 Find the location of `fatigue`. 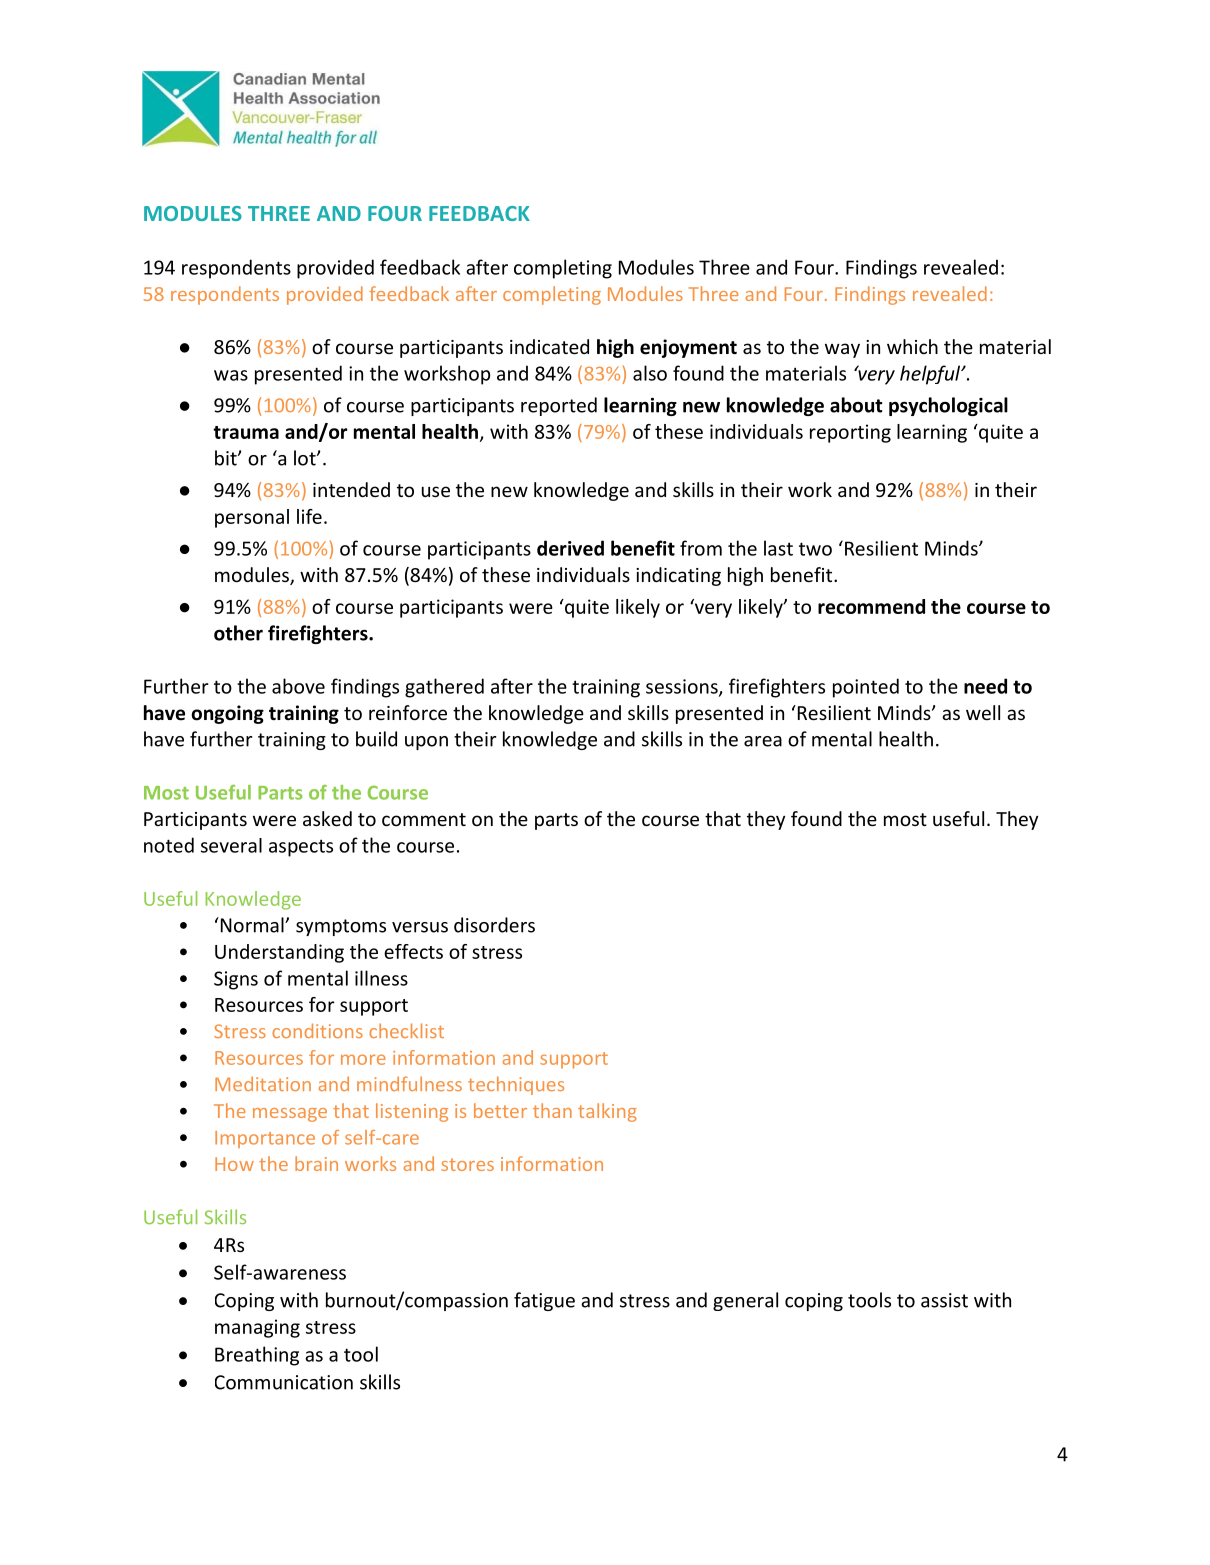

fatigue is located at coordinates (544, 1301).
